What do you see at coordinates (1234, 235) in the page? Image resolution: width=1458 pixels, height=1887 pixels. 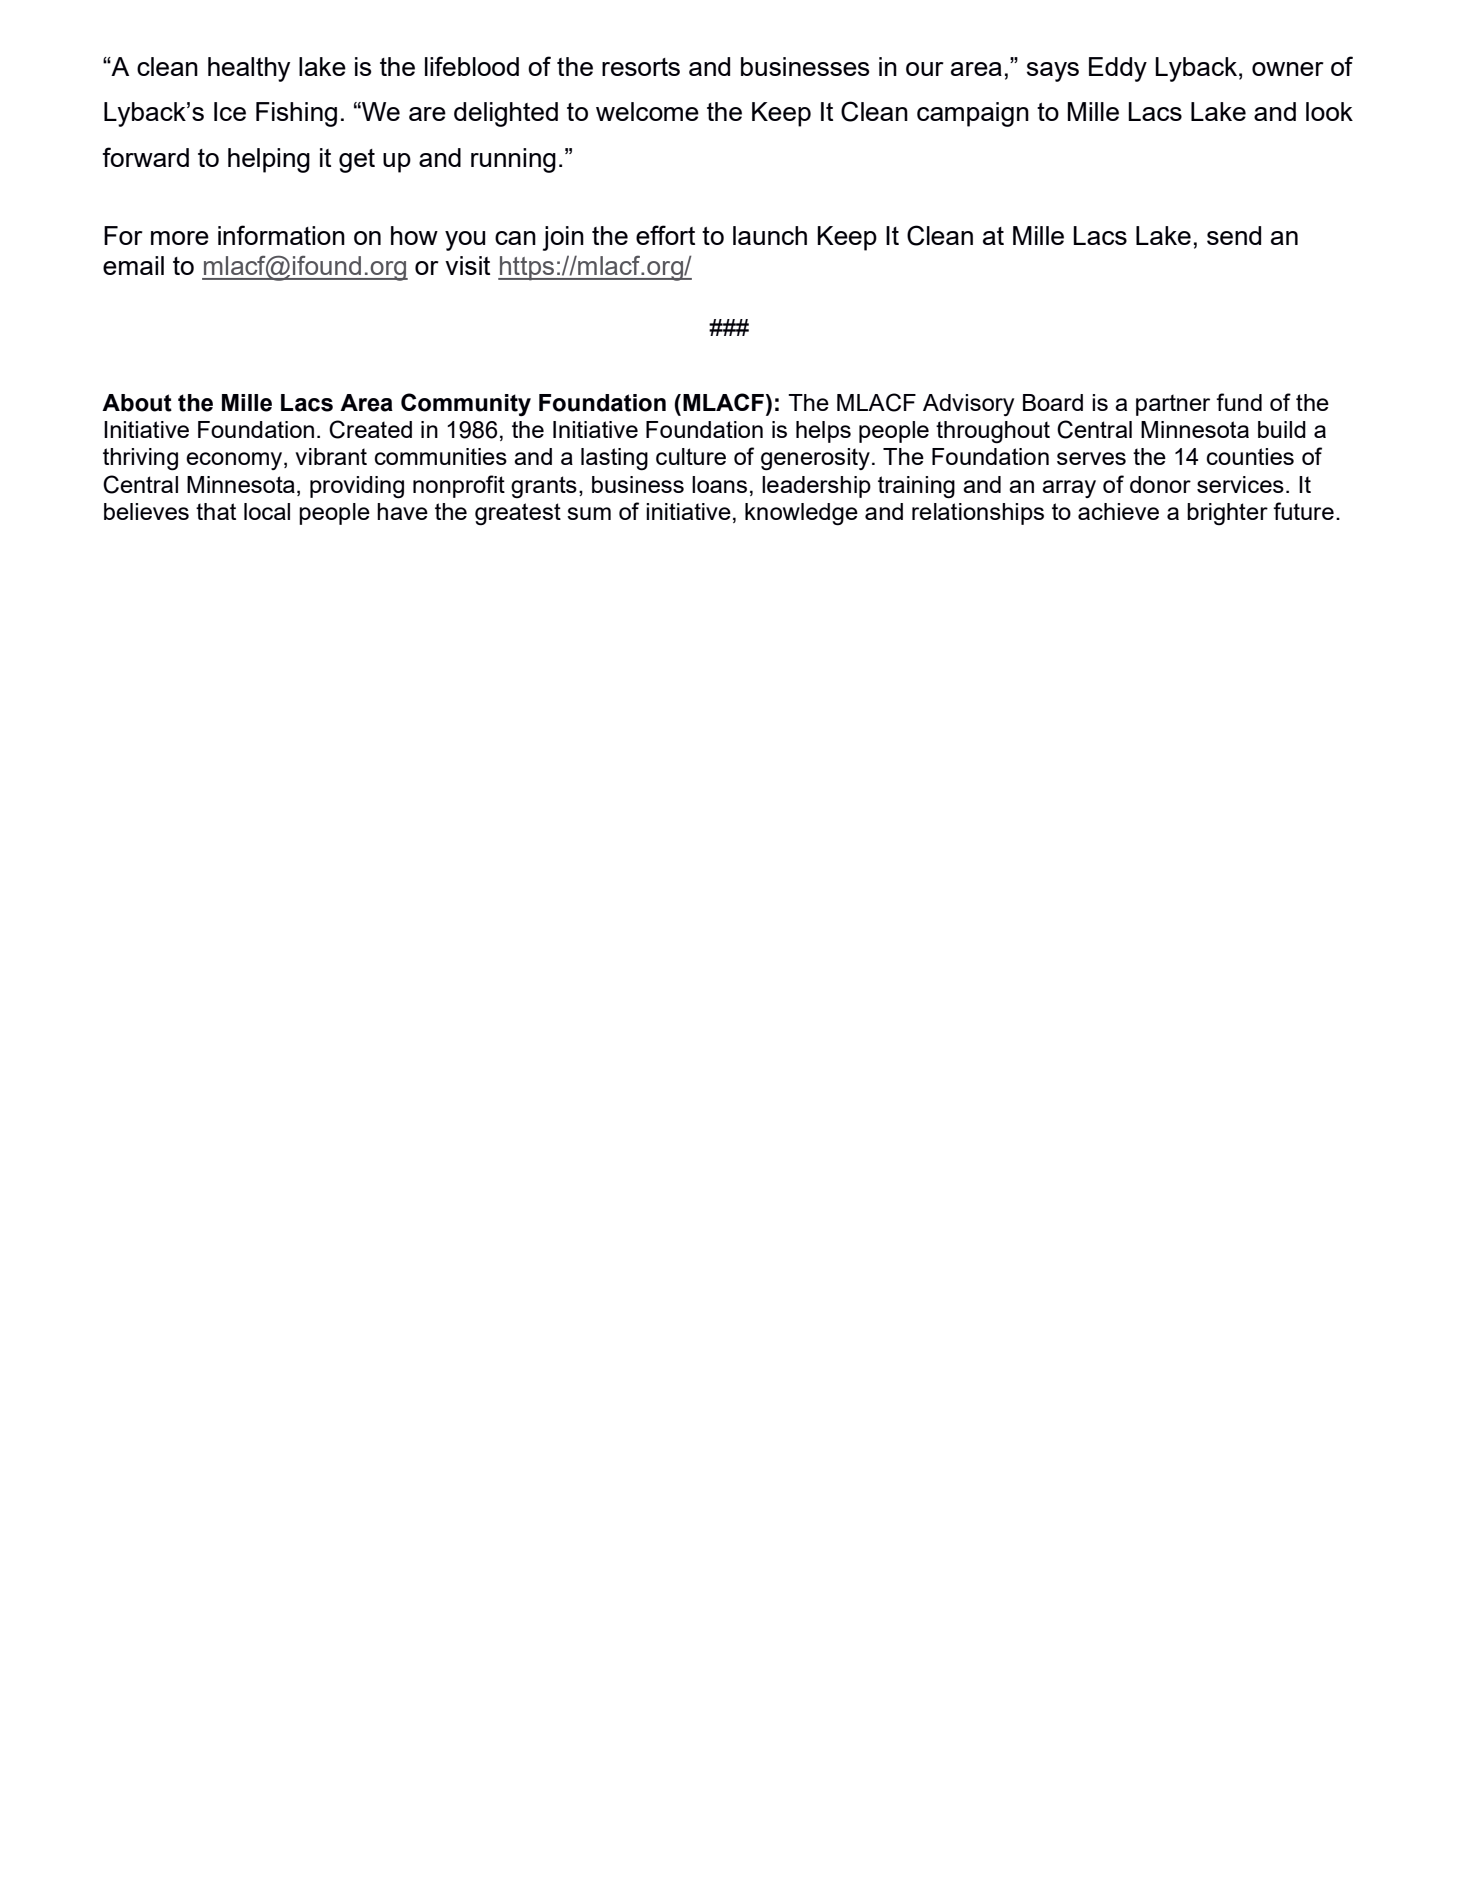 I see `send` at bounding box center [1234, 235].
